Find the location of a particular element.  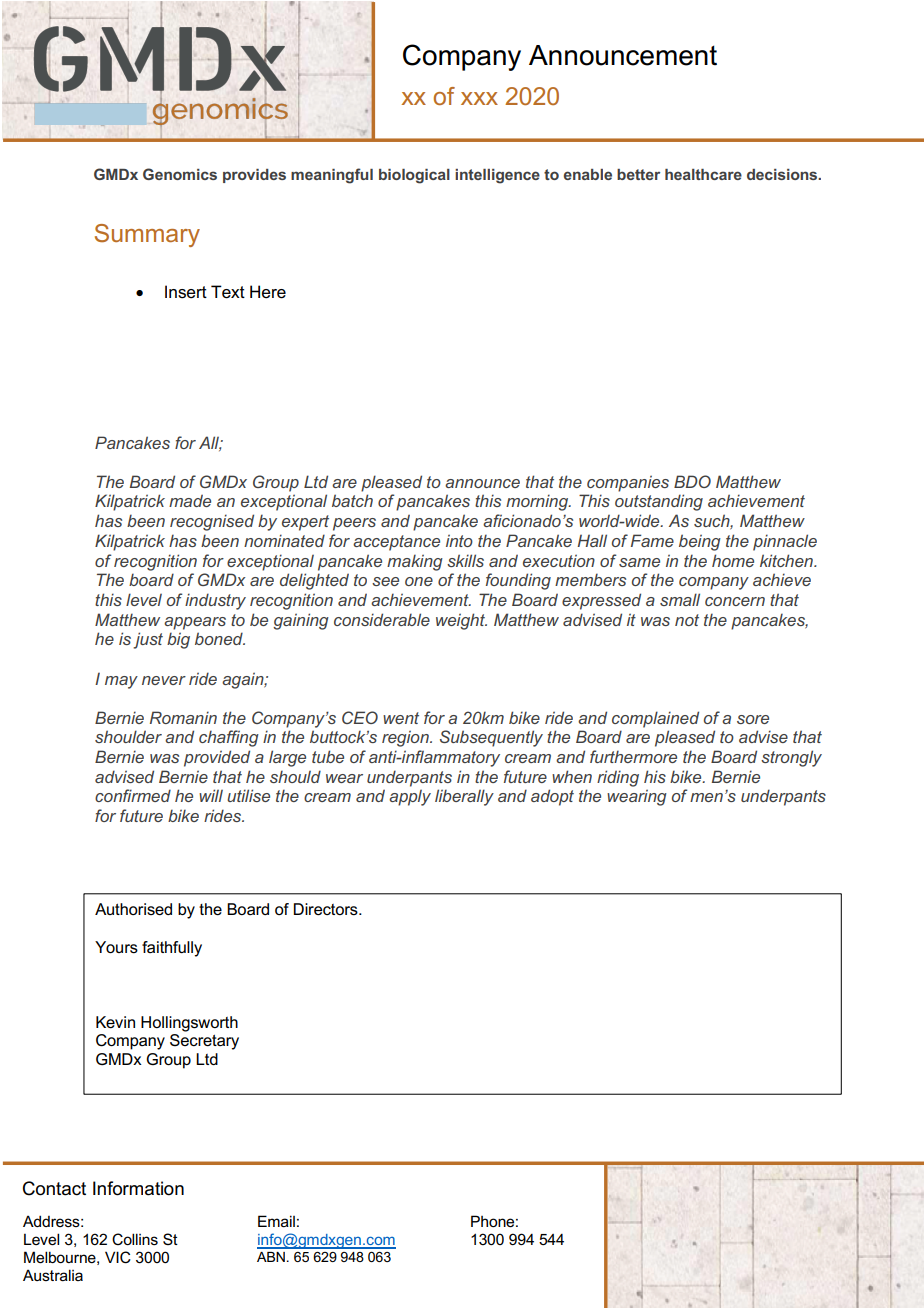

made is located at coordinates (190, 500).
